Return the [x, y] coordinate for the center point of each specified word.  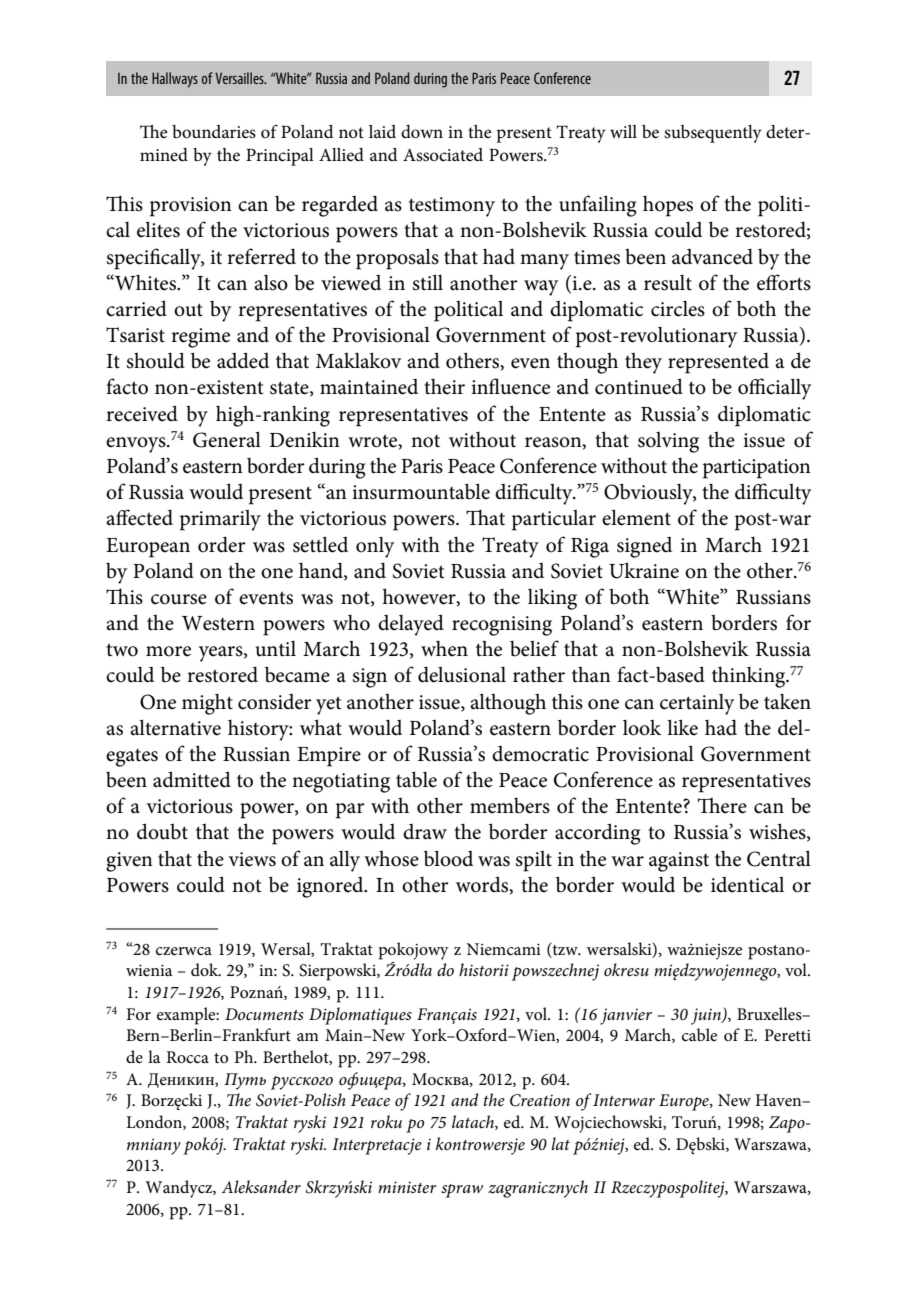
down [422, 132]
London [155, 1122]
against [679, 862]
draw [425, 832]
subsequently [713, 134]
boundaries [214, 132]
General [227, 439]
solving [668, 442]
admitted [192, 779]
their [444, 386]
